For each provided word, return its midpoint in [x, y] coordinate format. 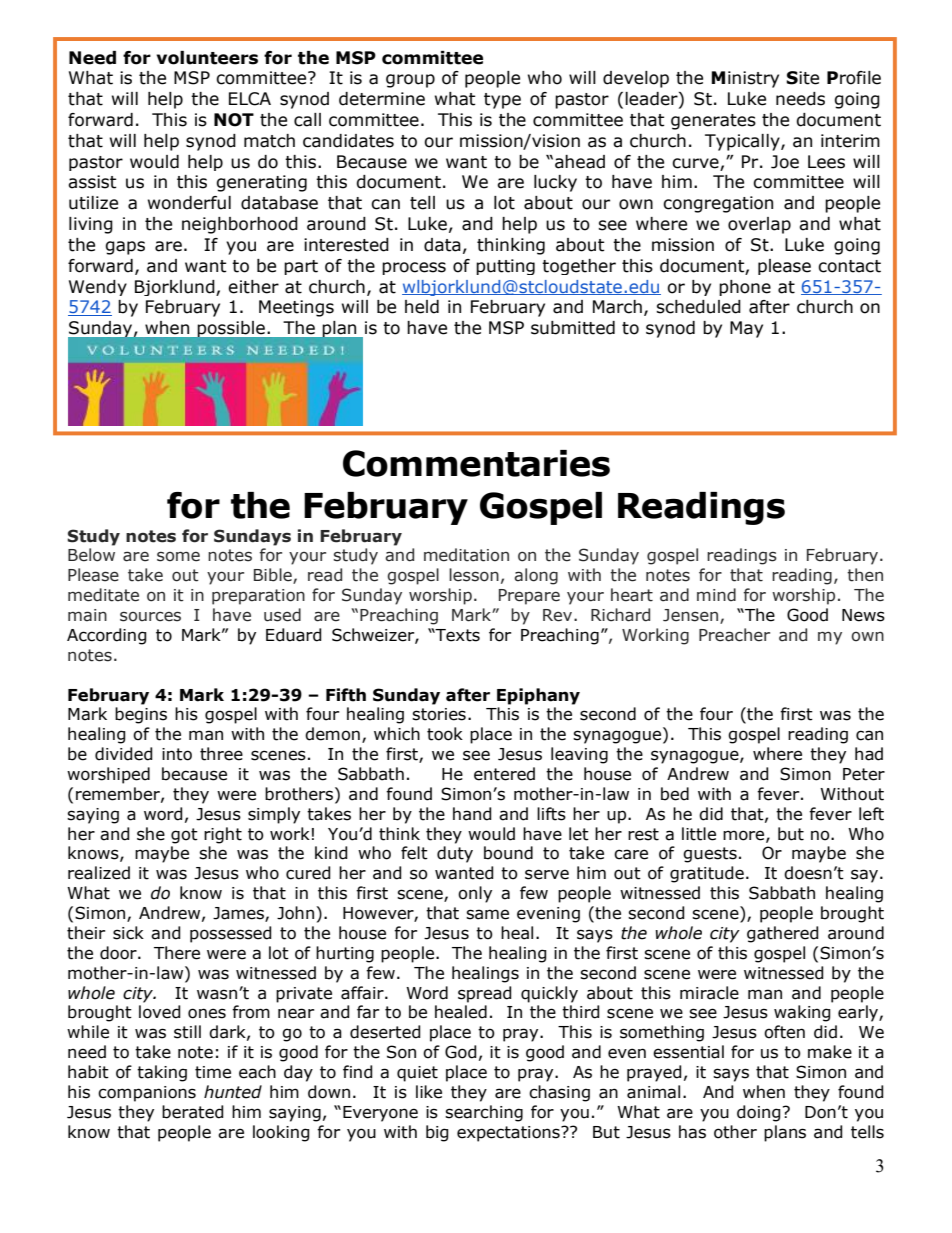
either [253, 287]
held [422, 307]
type [502, 101]
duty [455, 854]
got [184, 836]
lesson [474, 575]
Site [802, 78]
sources [150, 616]
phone [745, 288]
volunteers [207, 58]
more [745, 836]
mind [716, 594]
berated [193, 1112]
